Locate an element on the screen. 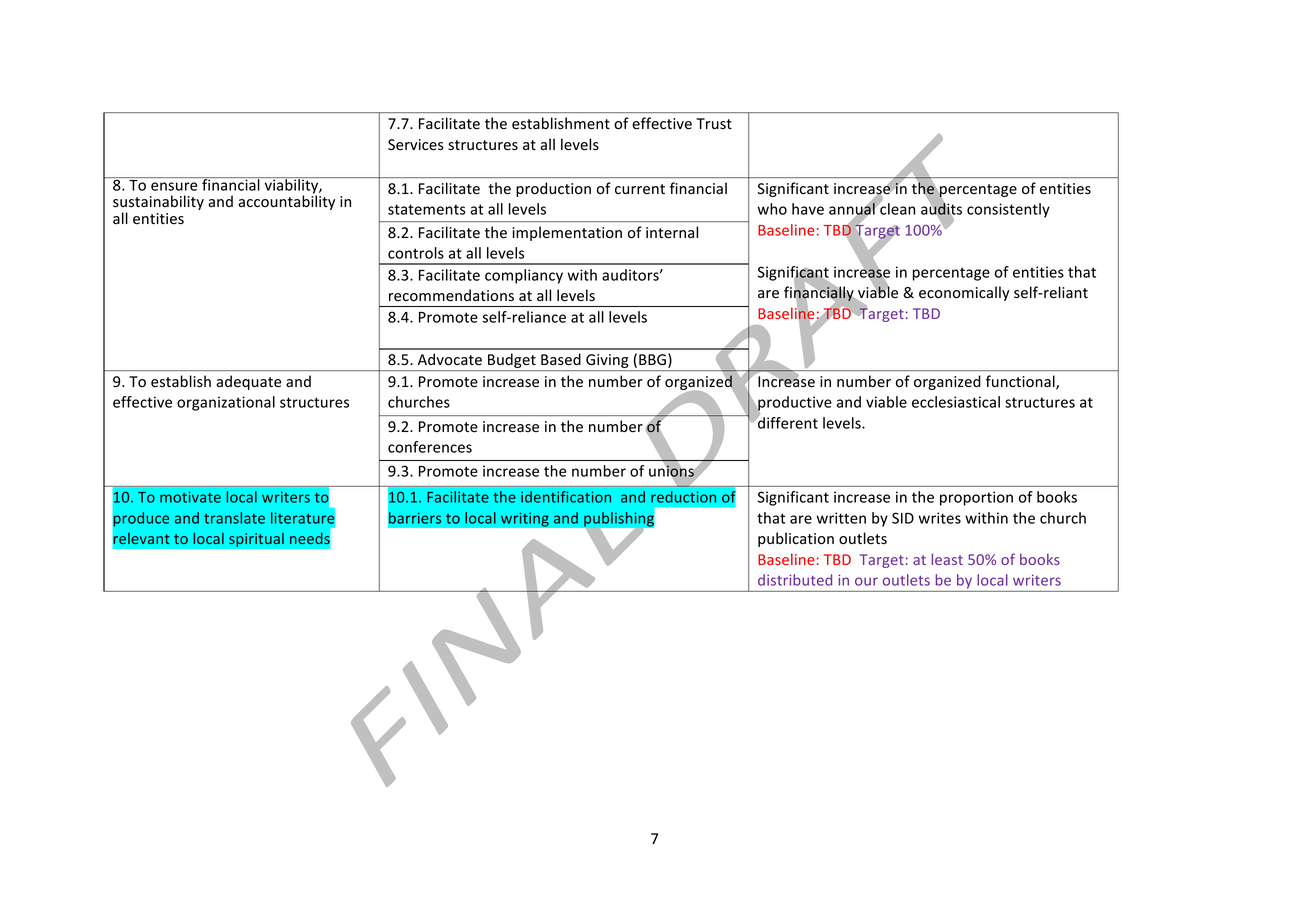  controls is located at coordinates (416, 253).
